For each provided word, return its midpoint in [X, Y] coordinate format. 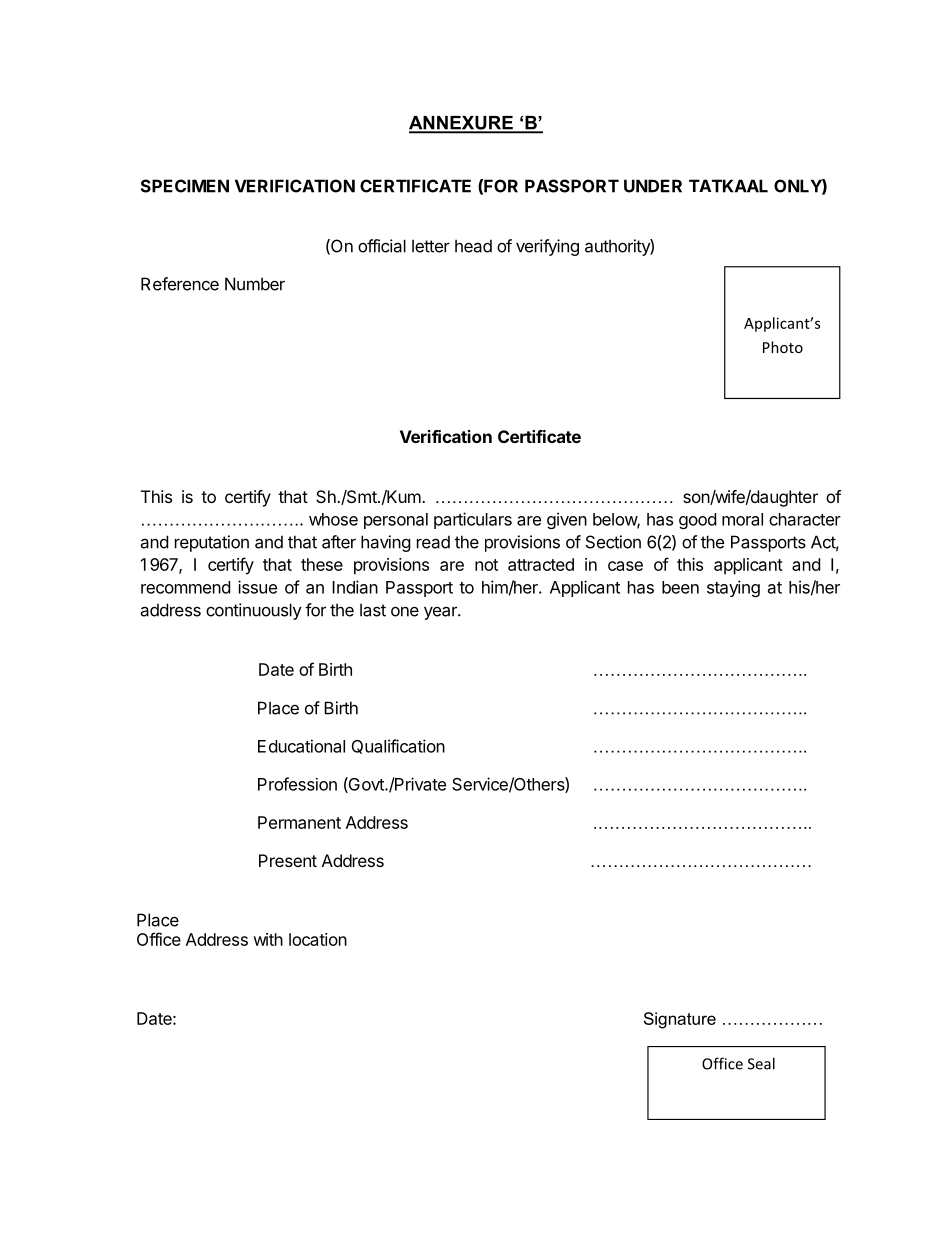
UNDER [653, 186]
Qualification [398, 746]
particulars [473, 520]
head [473, 246]
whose [333, 519]
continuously [254, 611]
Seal [761, 1063]
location [318, 939]
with [268, 939]
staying [733, 588]
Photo [783, 347]
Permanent [299, 822]
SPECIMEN [185, 186]
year [441, 613]
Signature [680, 1020]
